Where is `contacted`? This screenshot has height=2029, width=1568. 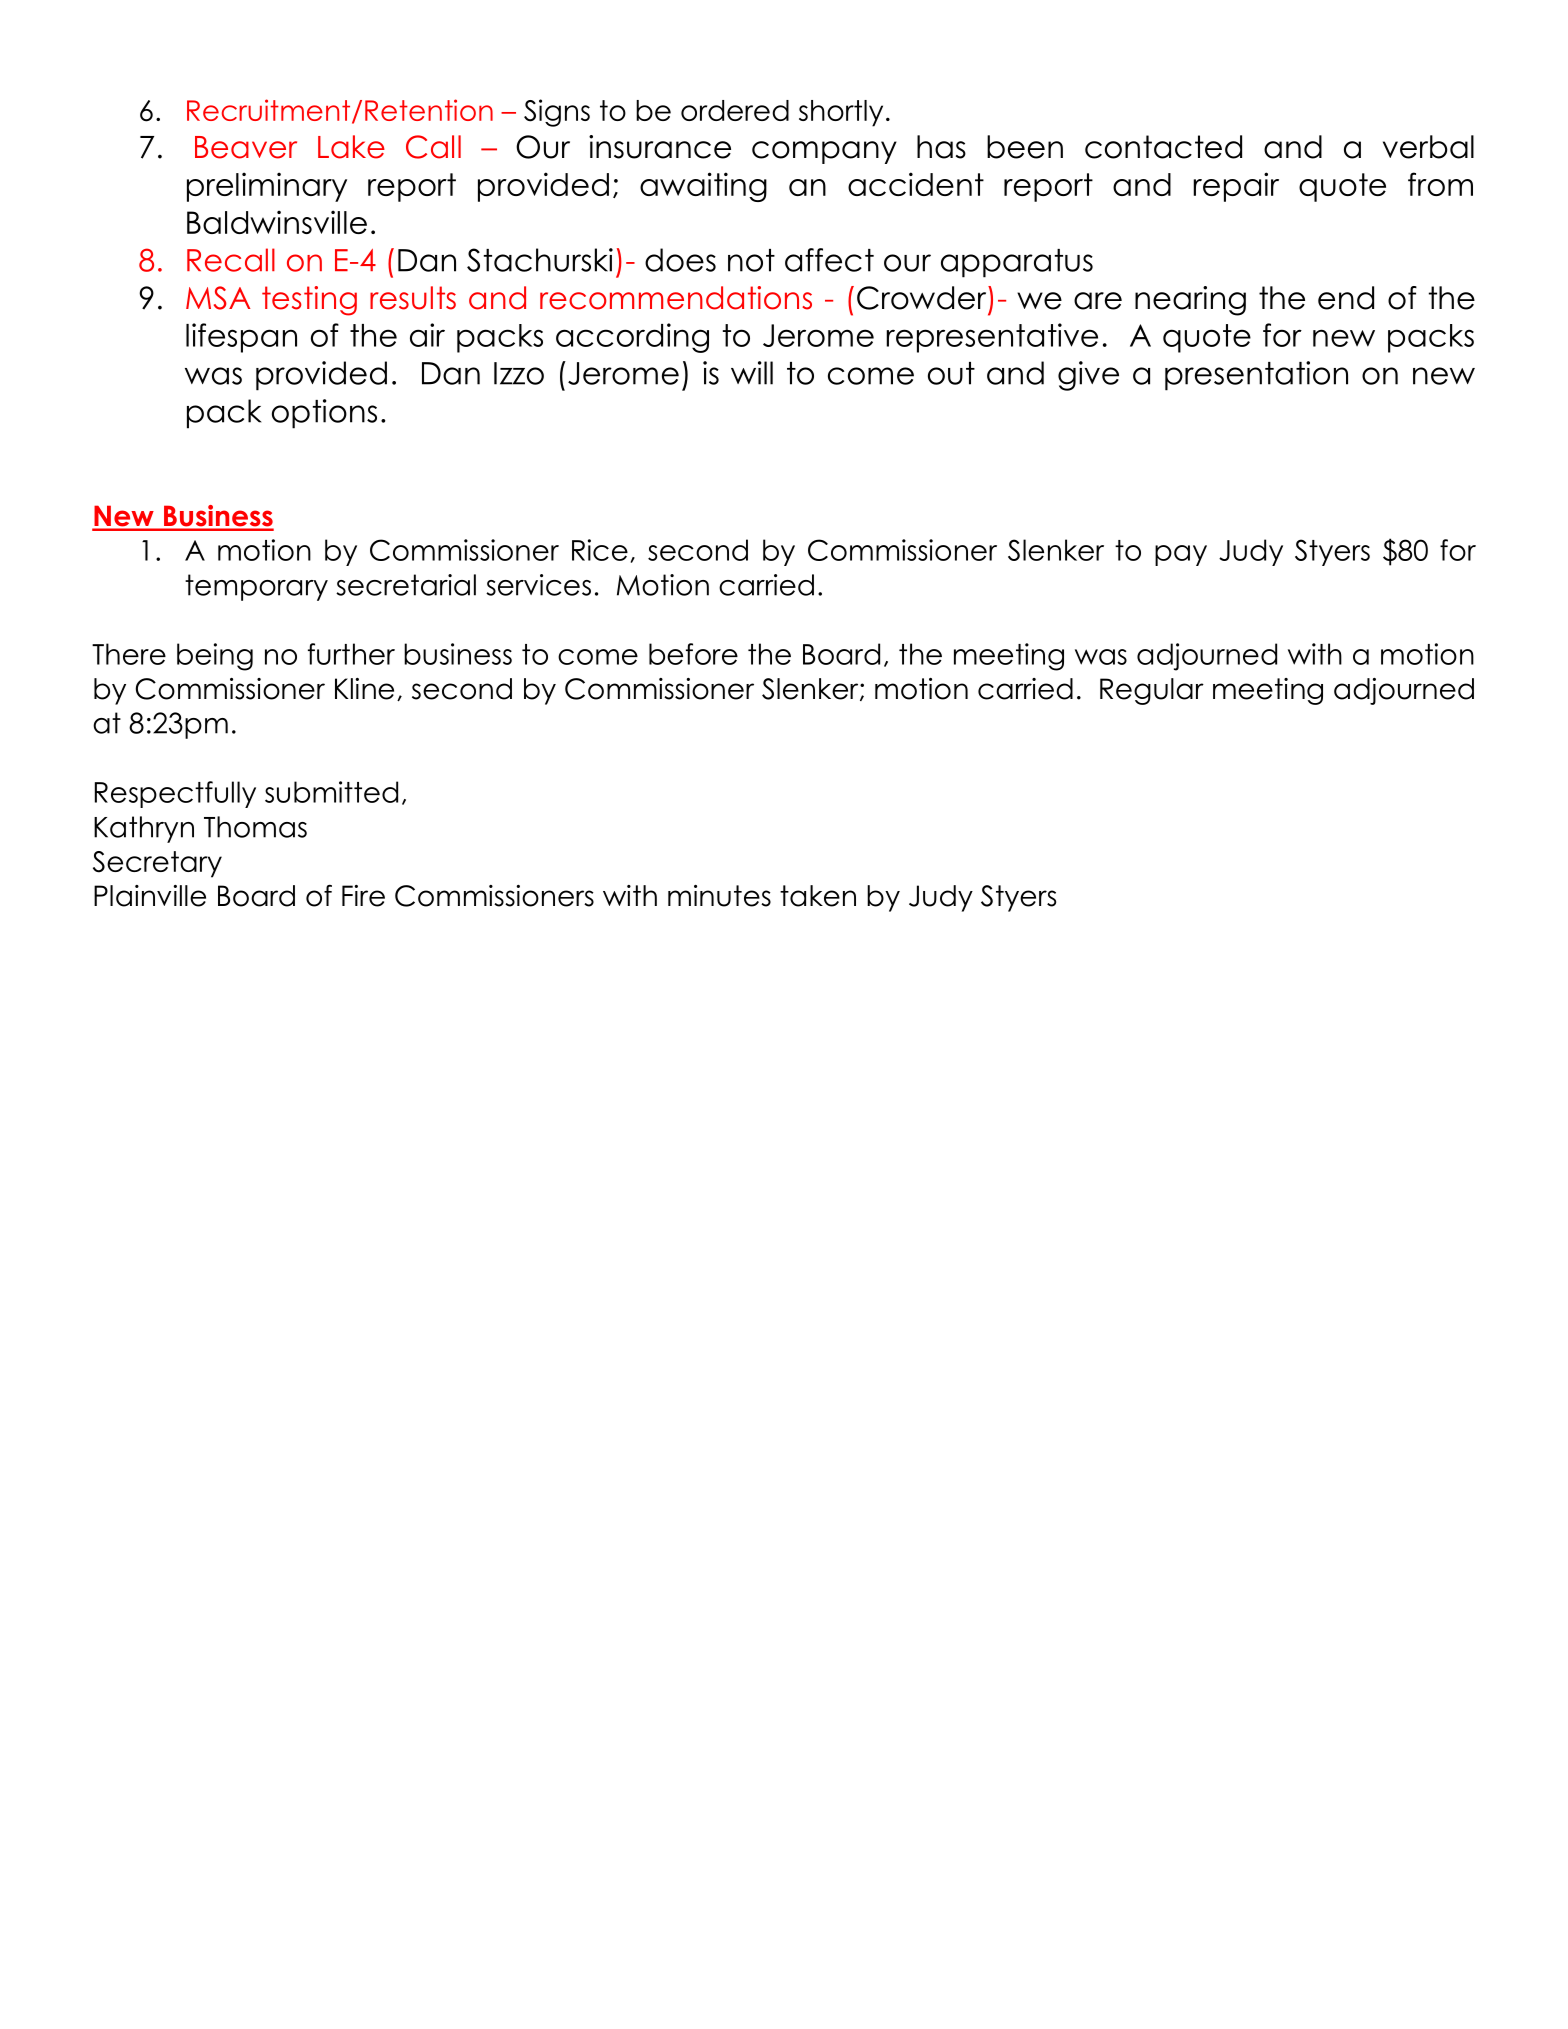
contacted is located at coordinates (1163, 147).
